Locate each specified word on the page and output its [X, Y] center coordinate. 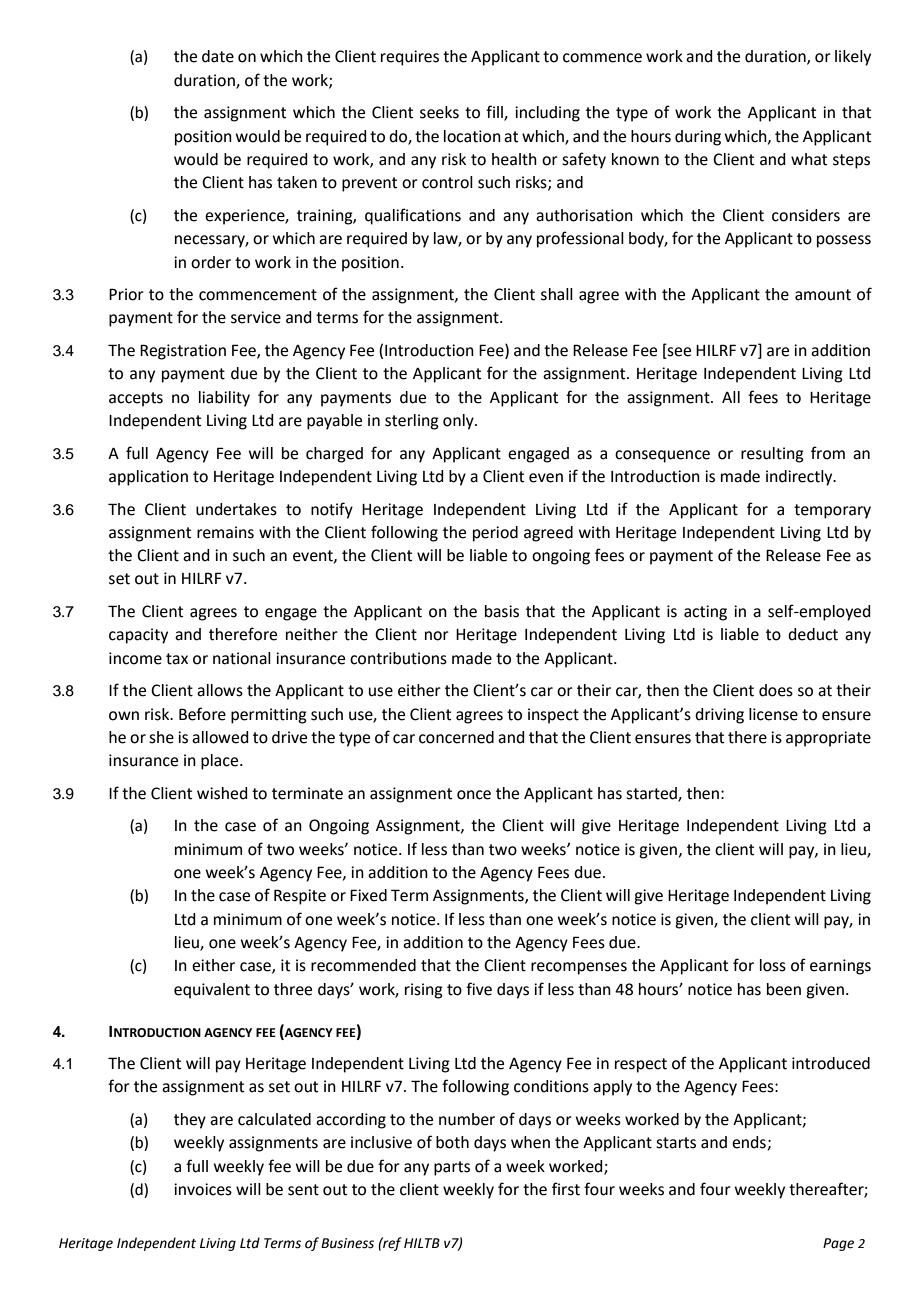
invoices [203, 1189]
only [459, 422]
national [242, 658]
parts [452, 1168]
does [776, 690]
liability [224, 399]
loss [773, 965]
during [698, 138]
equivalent [212, 991]
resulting [772, 455]
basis [502, 611]
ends [749, 1142]
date [218, 56]
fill [495, 113]
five [479, 989]
